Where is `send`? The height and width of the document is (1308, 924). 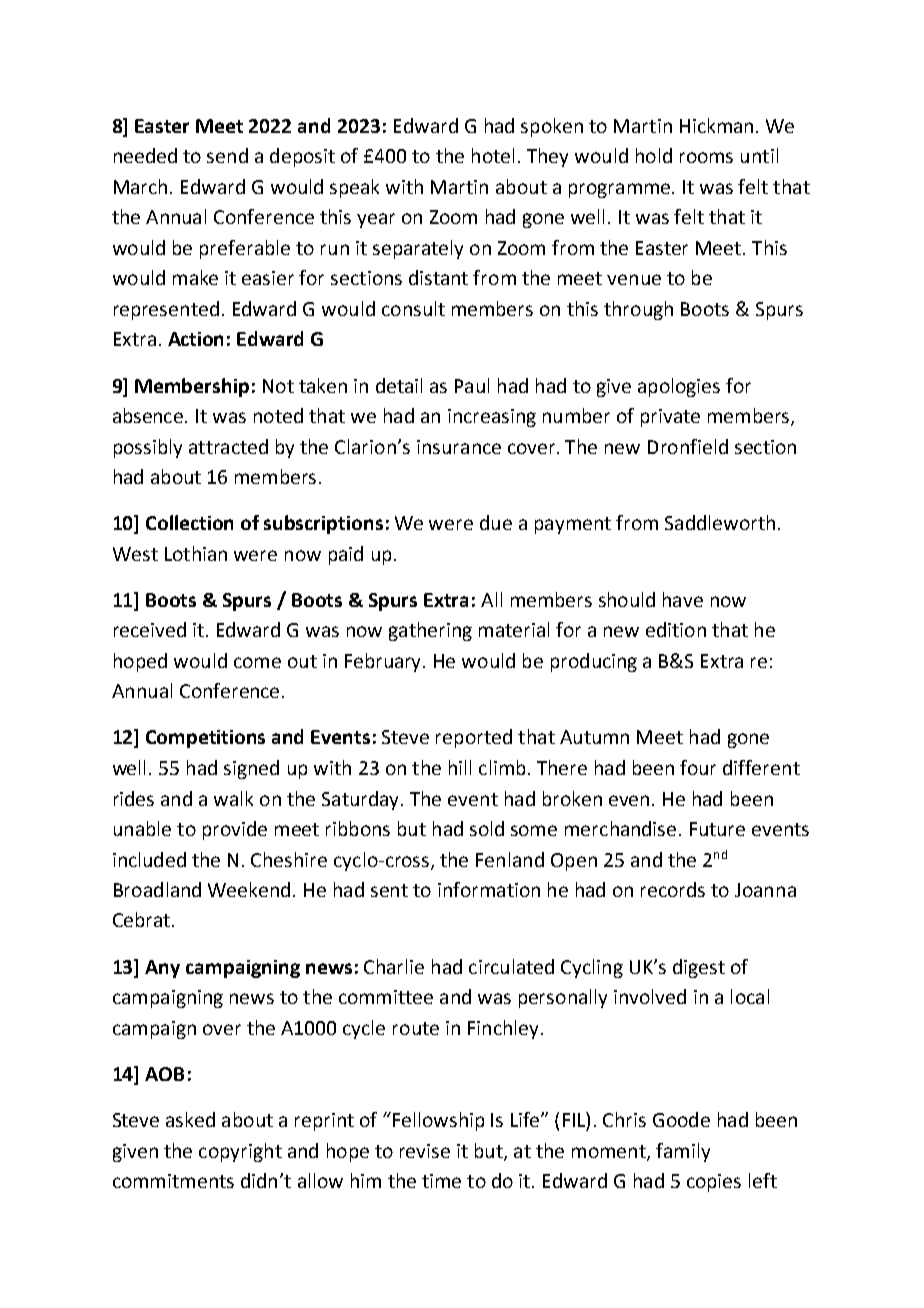
send is located at coordinates (227, 155).
